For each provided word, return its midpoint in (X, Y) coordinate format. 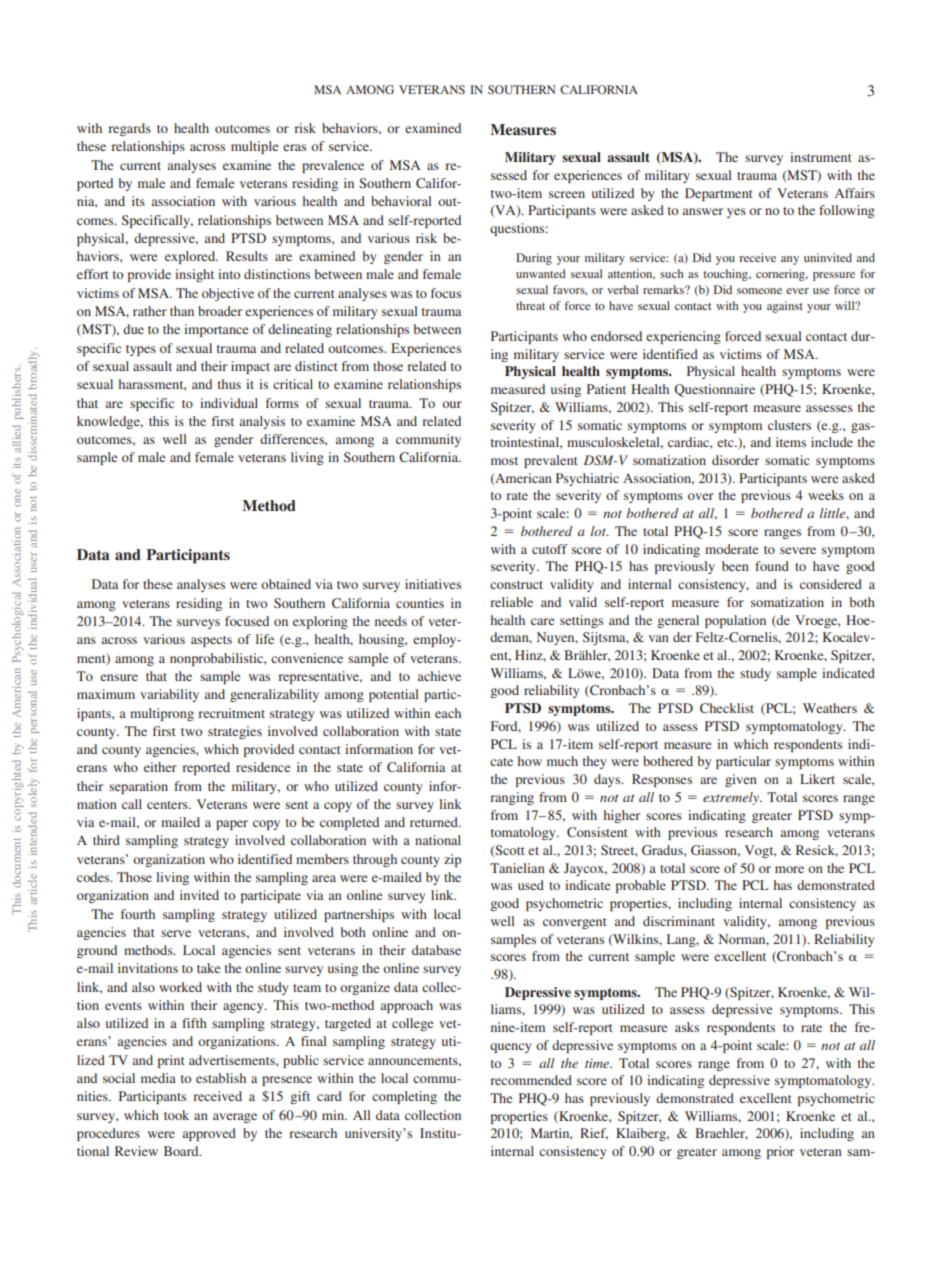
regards (130, 129)
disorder (735, 460)
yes (736, 213)
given (741, 780)
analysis (262, 422)
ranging (512, 798)
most (504, 461)
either (160, 767)
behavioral (401, 201)
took (176, 1115)
